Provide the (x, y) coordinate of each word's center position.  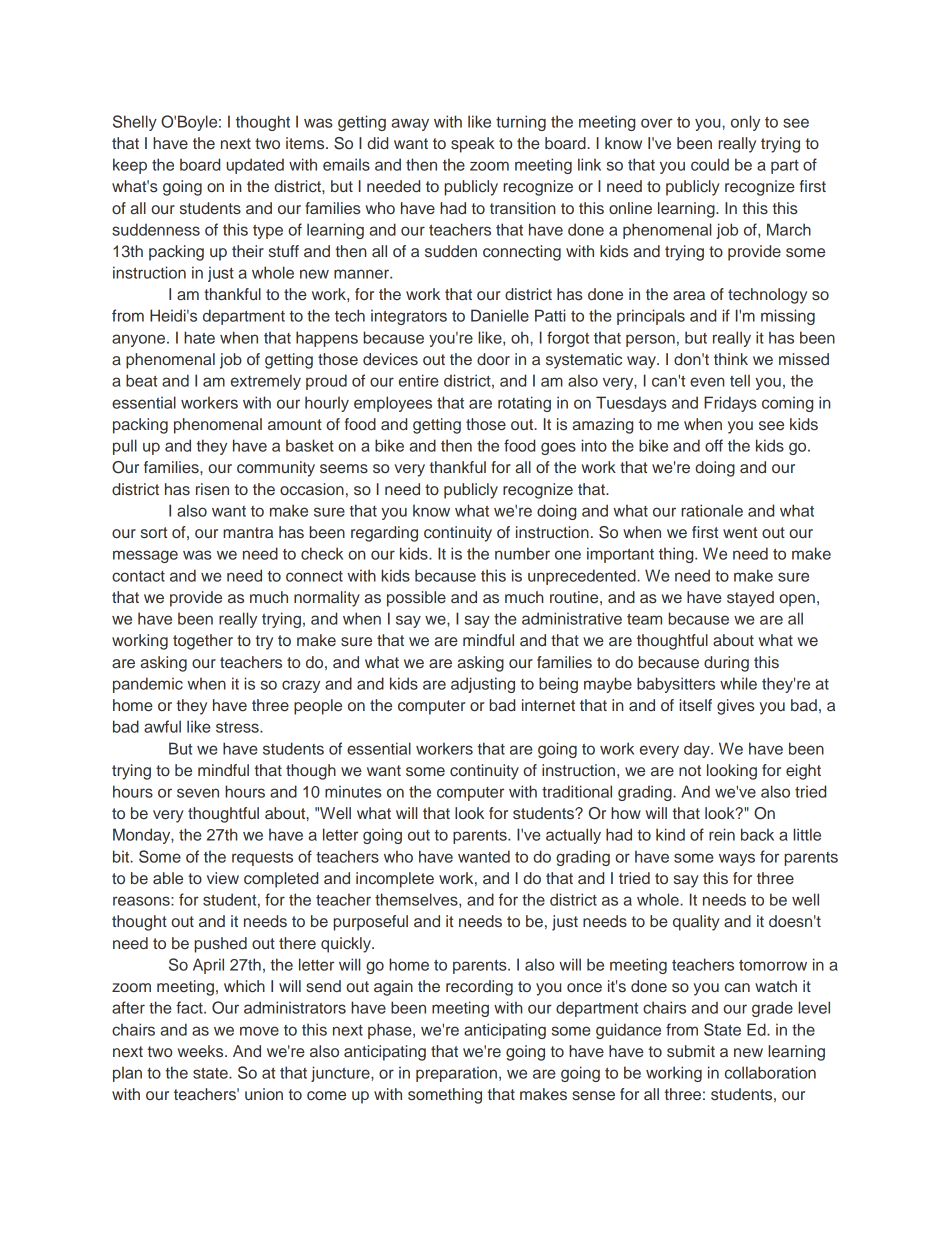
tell (740, 380)
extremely (266, 382)
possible (416, 599)
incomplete (395, 880)
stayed (750, 599)
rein (722, 834)
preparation (456, 1074)
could (710, 164)
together (203, 642)
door (493, 359)
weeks (202, 1051)
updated (255, 166)
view (223, 878)
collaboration (770, 1072)
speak (473, 145)
